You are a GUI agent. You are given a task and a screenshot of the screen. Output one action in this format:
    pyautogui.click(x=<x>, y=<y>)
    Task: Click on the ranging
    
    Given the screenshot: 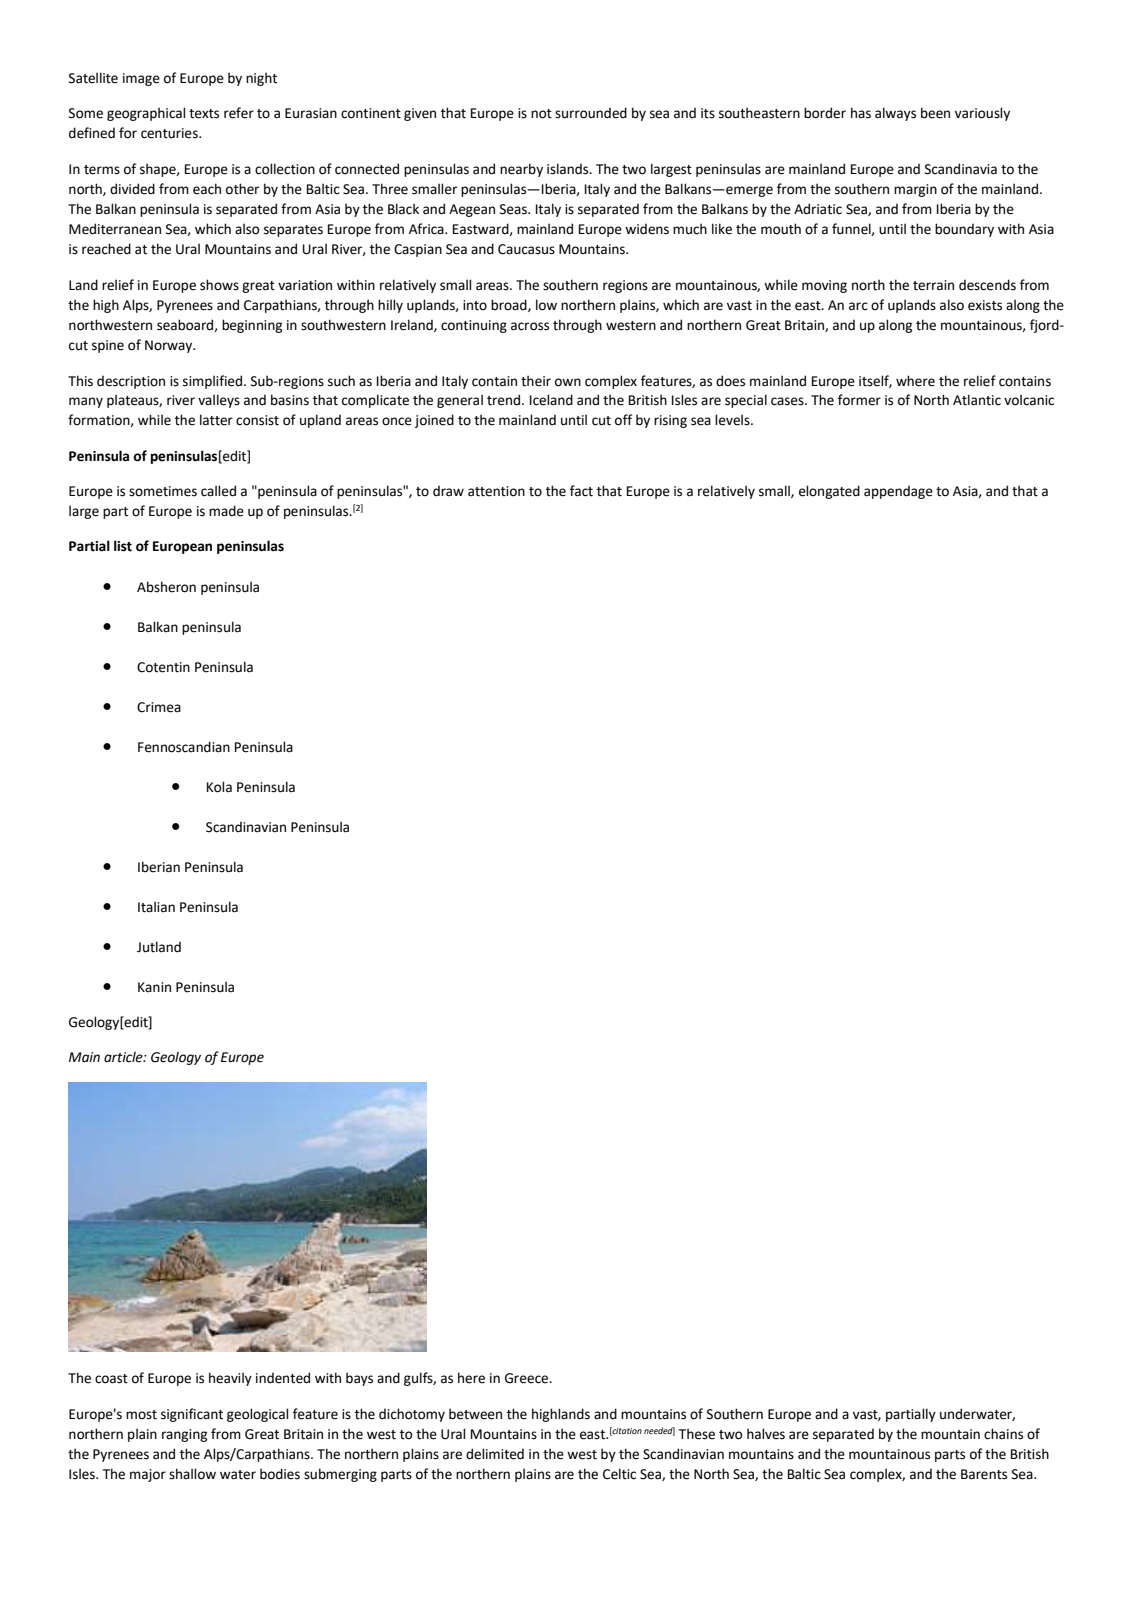 What is the action you would take?
    pyautogui.click(x=184, y=1435)
